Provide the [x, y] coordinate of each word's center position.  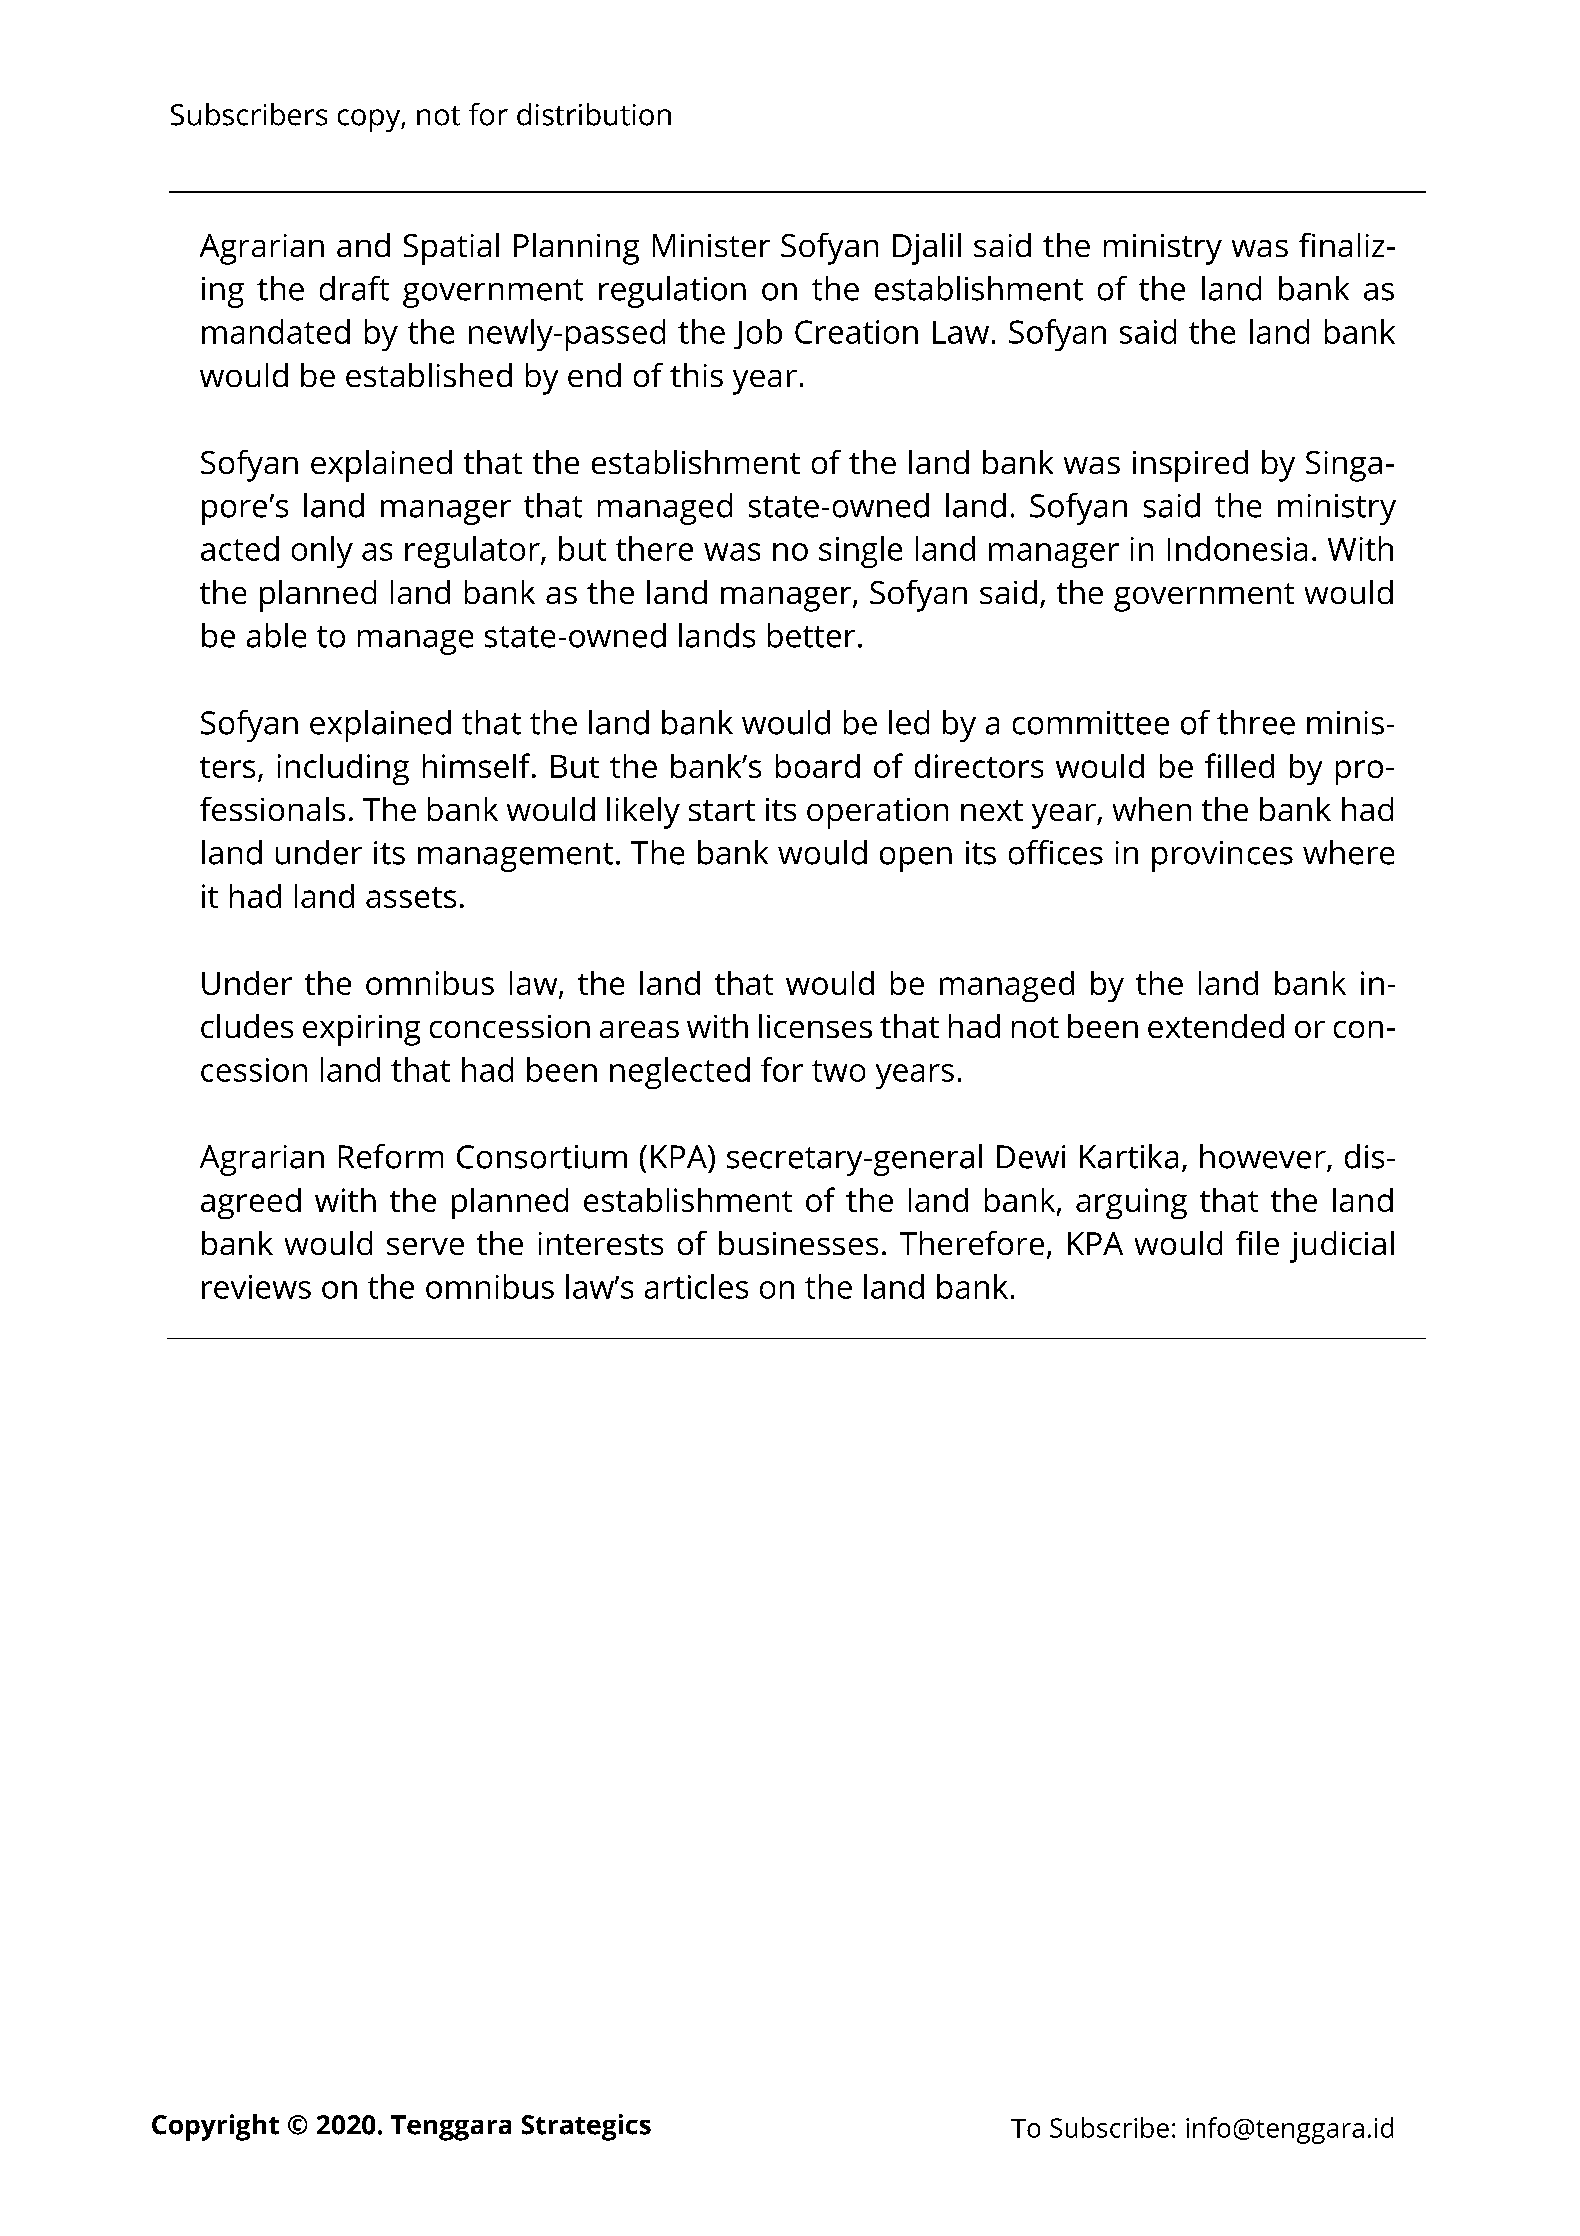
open [916, 859]
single [860, 552]
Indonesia [1237, 548]
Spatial [451, 249]
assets [411, 897]
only [322, 552]
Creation [856, 332]
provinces [1222, 856]
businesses [798, 1243]
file [1257, 1243]
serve [425, 1246]
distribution [594, 114]
